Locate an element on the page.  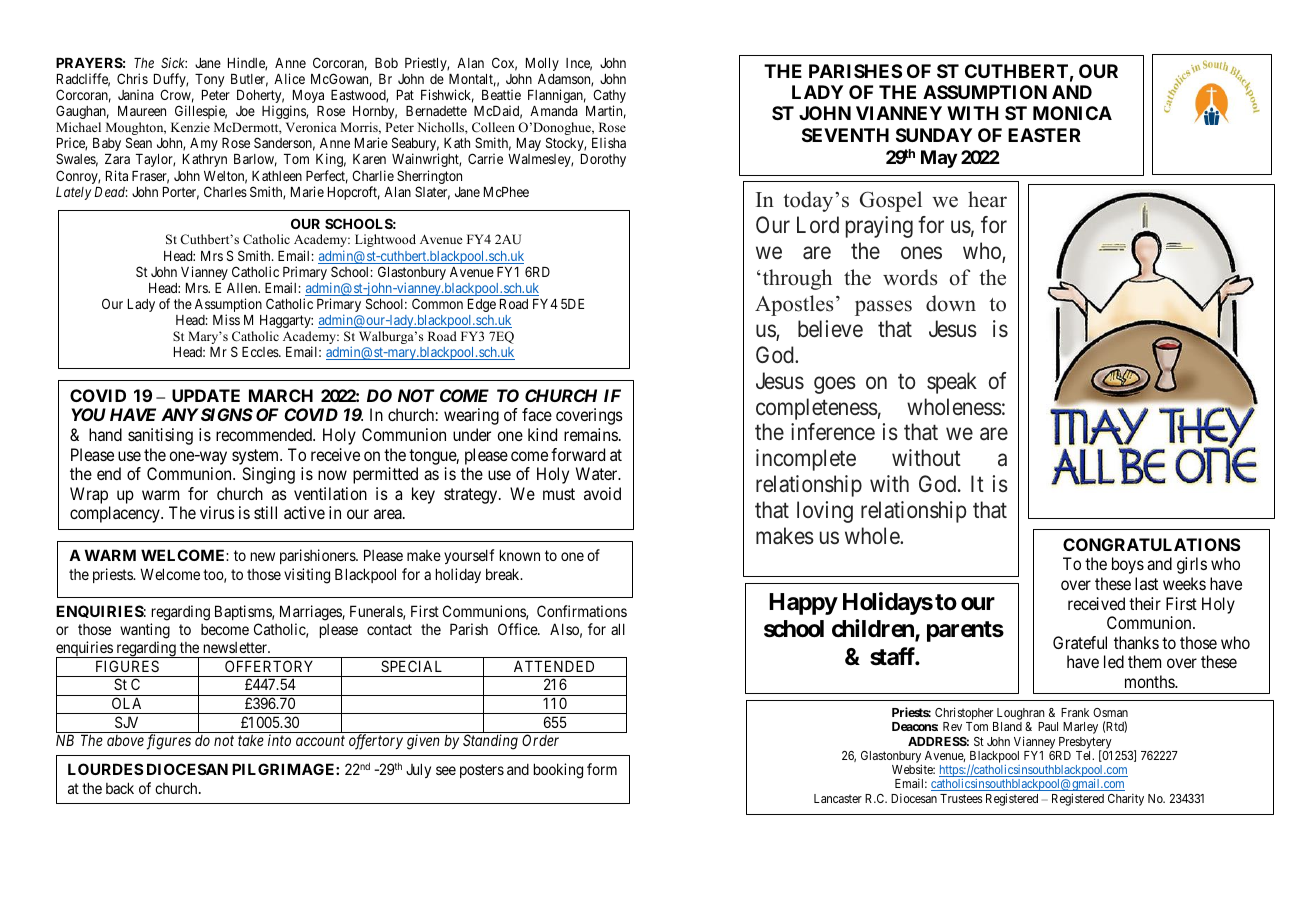
Cathy is located at coordinates (609, 97).
